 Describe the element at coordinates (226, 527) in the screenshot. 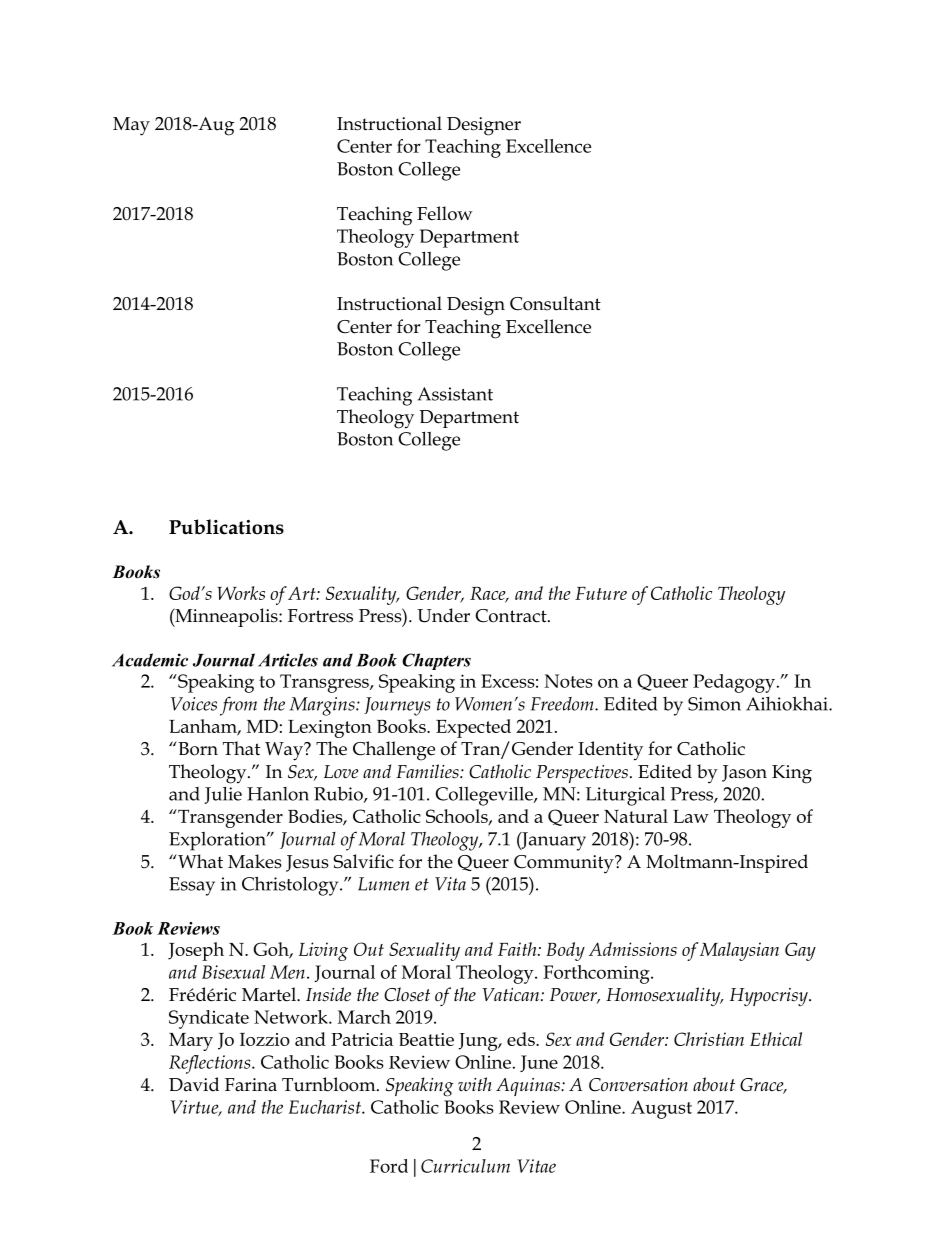

I see `Publications` at that location.
